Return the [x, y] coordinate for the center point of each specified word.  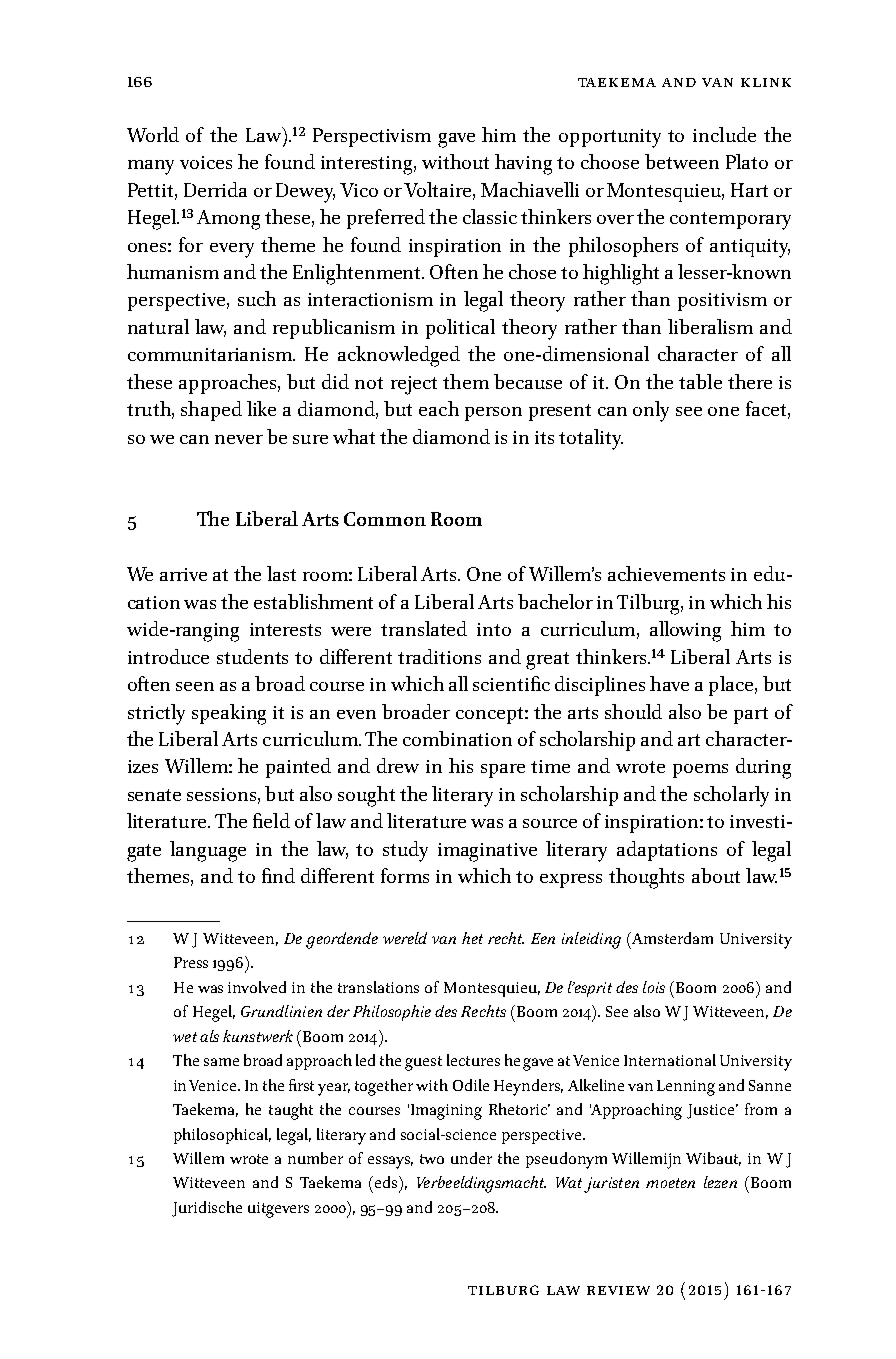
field [271, 820]
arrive [183, 574]
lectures [473, 1060]
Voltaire [439, 190]
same [221, 1062]
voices [206, 162]
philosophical [222, 1136]
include [724, 134]
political [460, 329]
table [700, 381]
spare [503, 771]
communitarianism [211, 354]
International [670, 1060]
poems [700, 771]
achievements [666, 573]
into [494, 629]
